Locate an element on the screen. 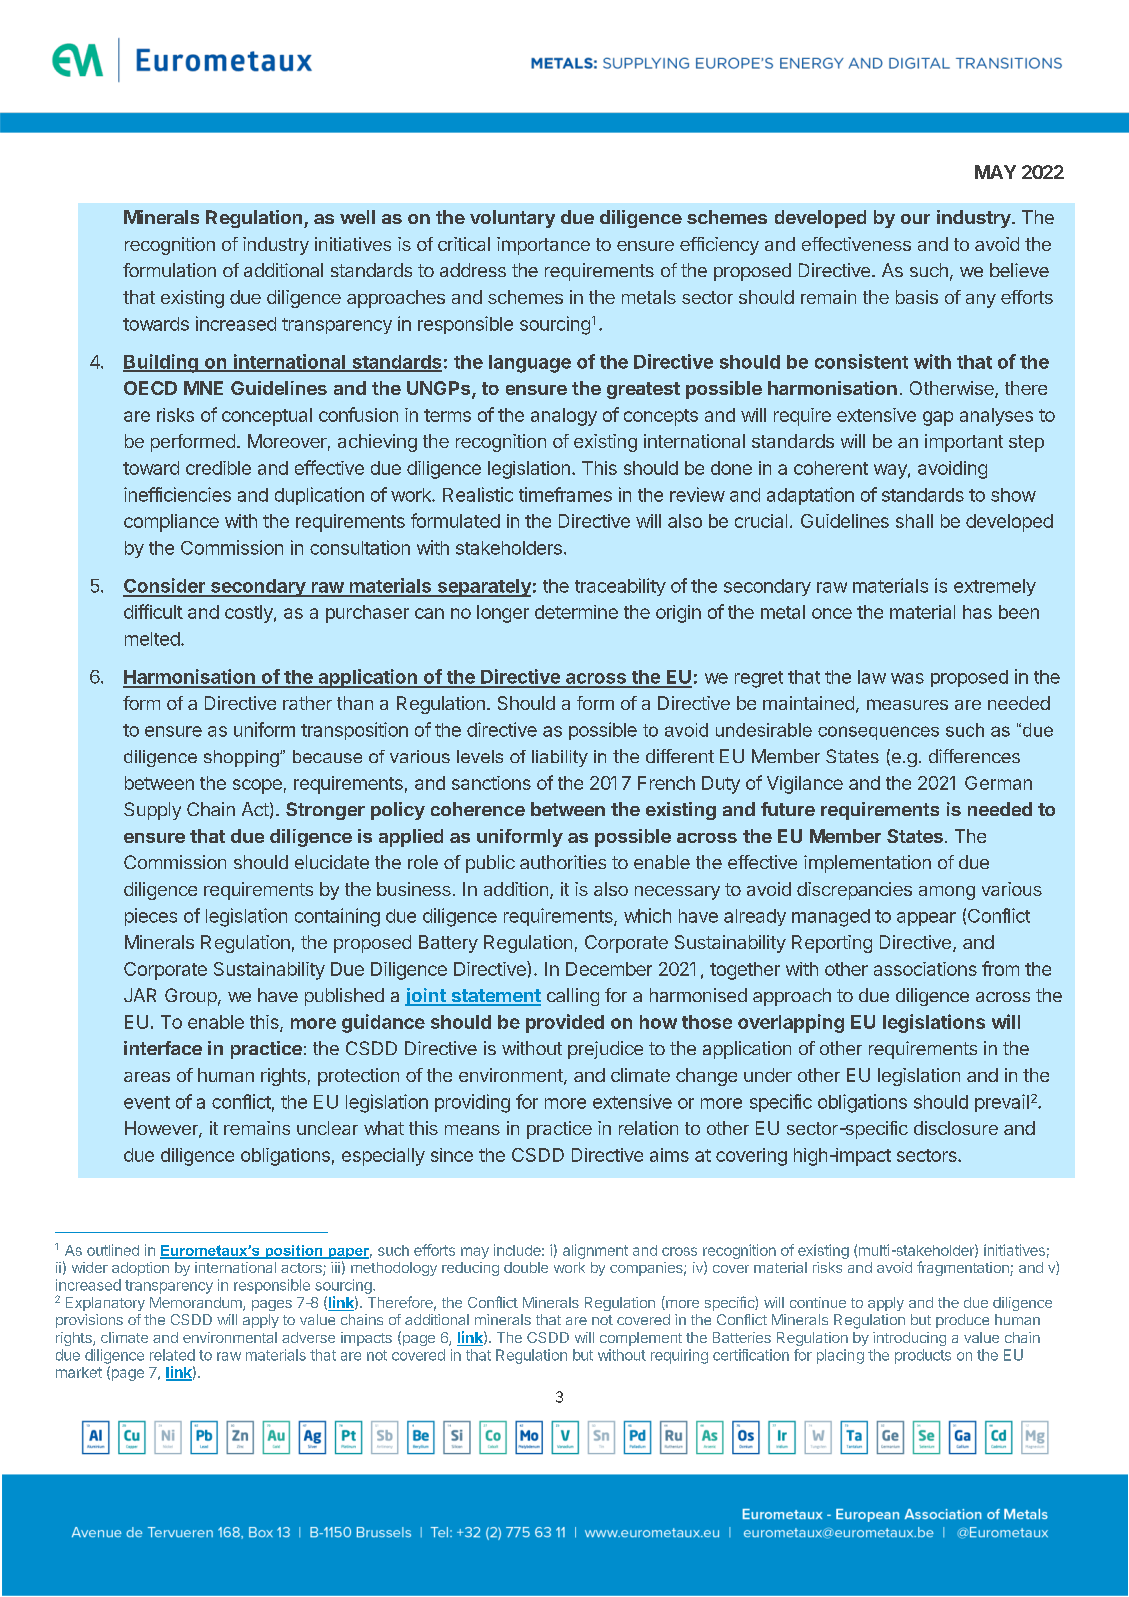 This screenshot has width=1129, height=1597. prejudice is located at coordinates (605, 1050).
